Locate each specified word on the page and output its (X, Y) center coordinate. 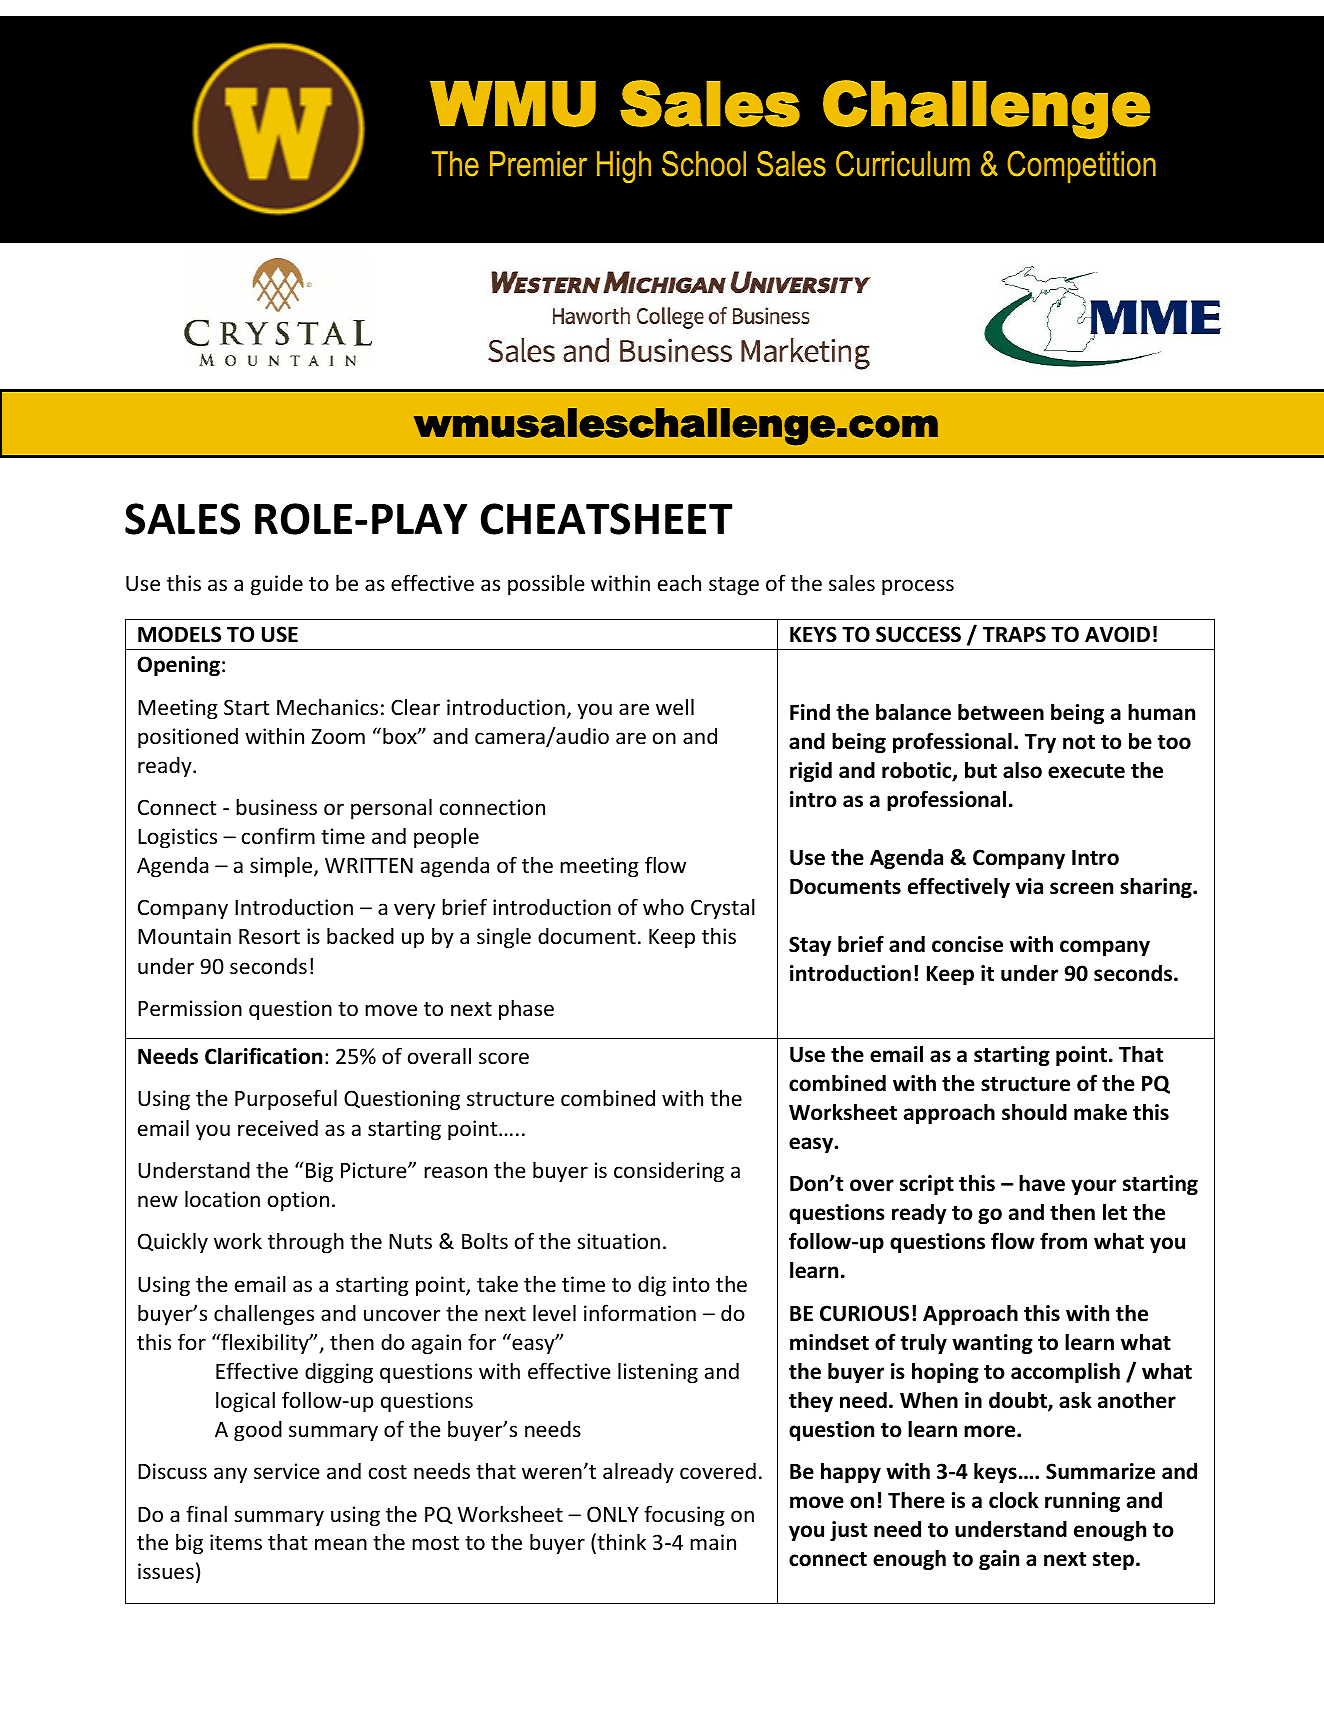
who (663, 906)
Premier (538, 164)
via (1029, 886)
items (236, 1542)
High (624, 167)
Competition (1081, 167)
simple (282, 867)
